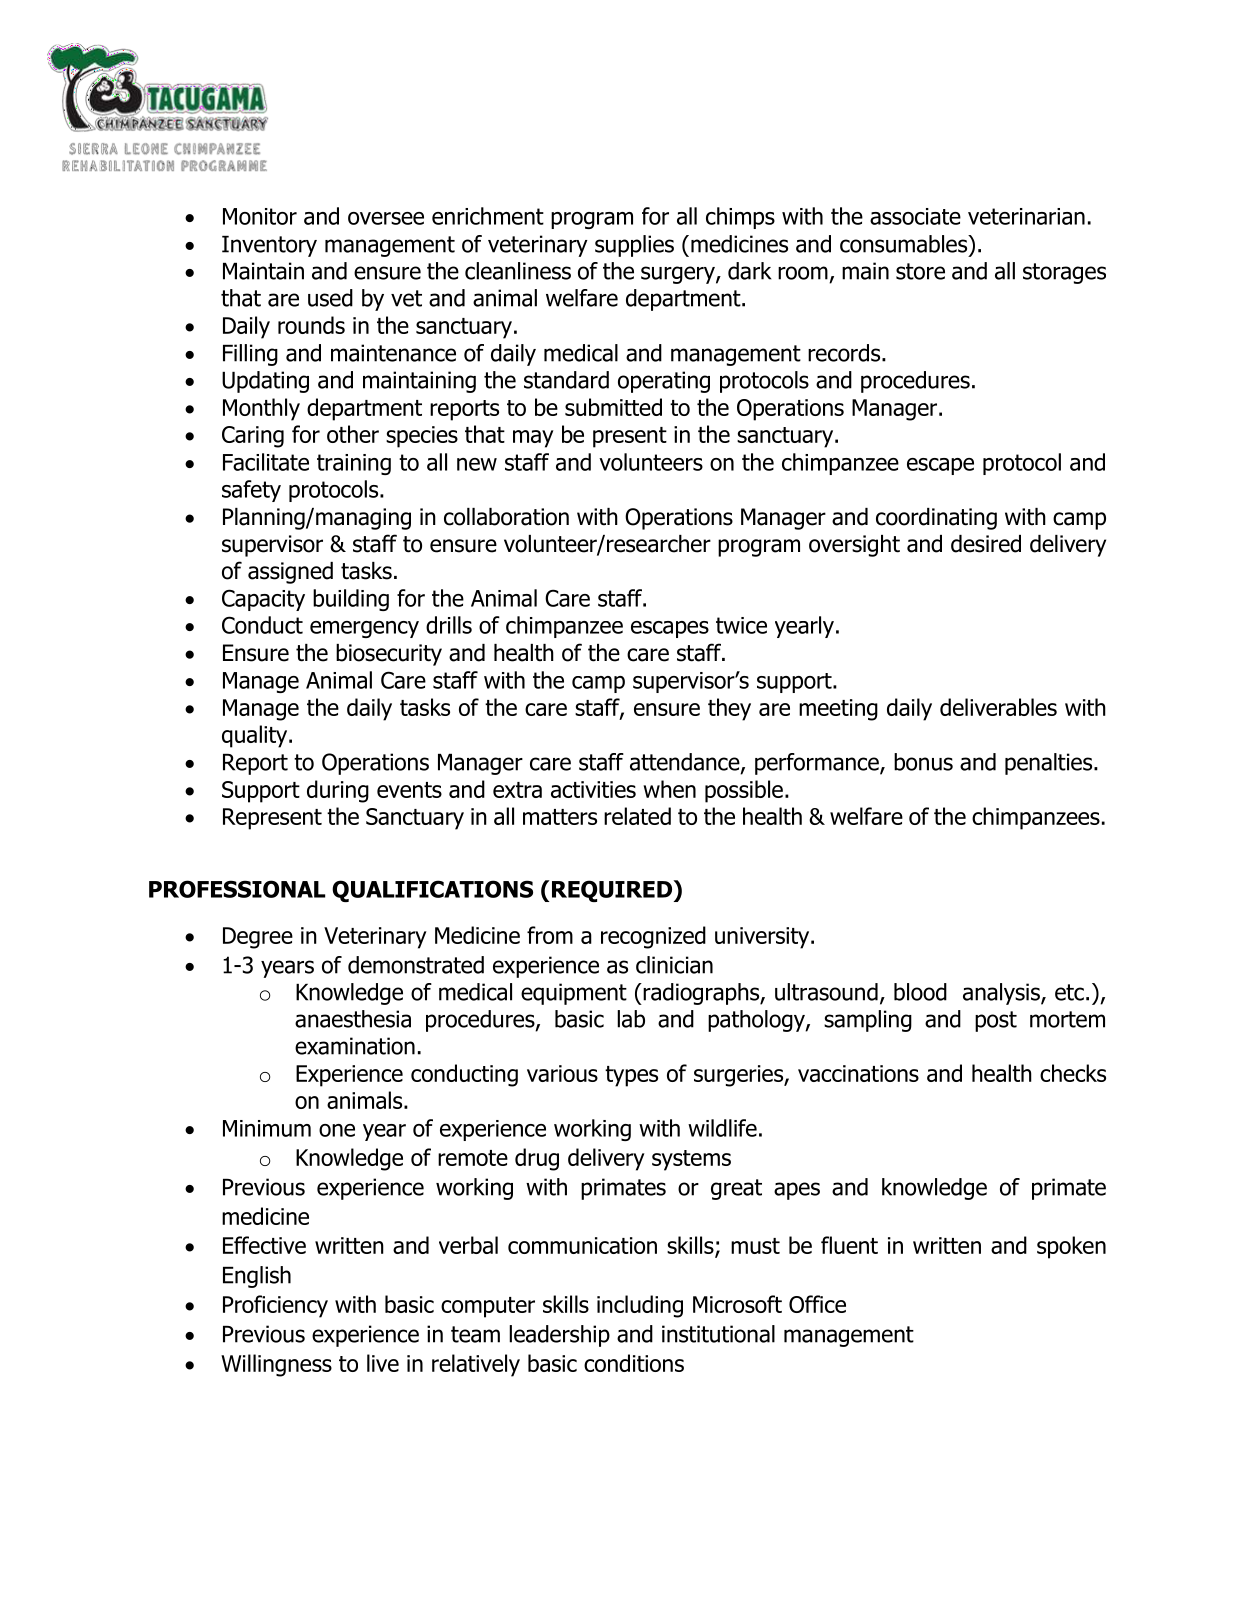 Image resolution: width=1254 pixels, height=1622 pixels. I want to click on analysis, so click(1002, 994).
